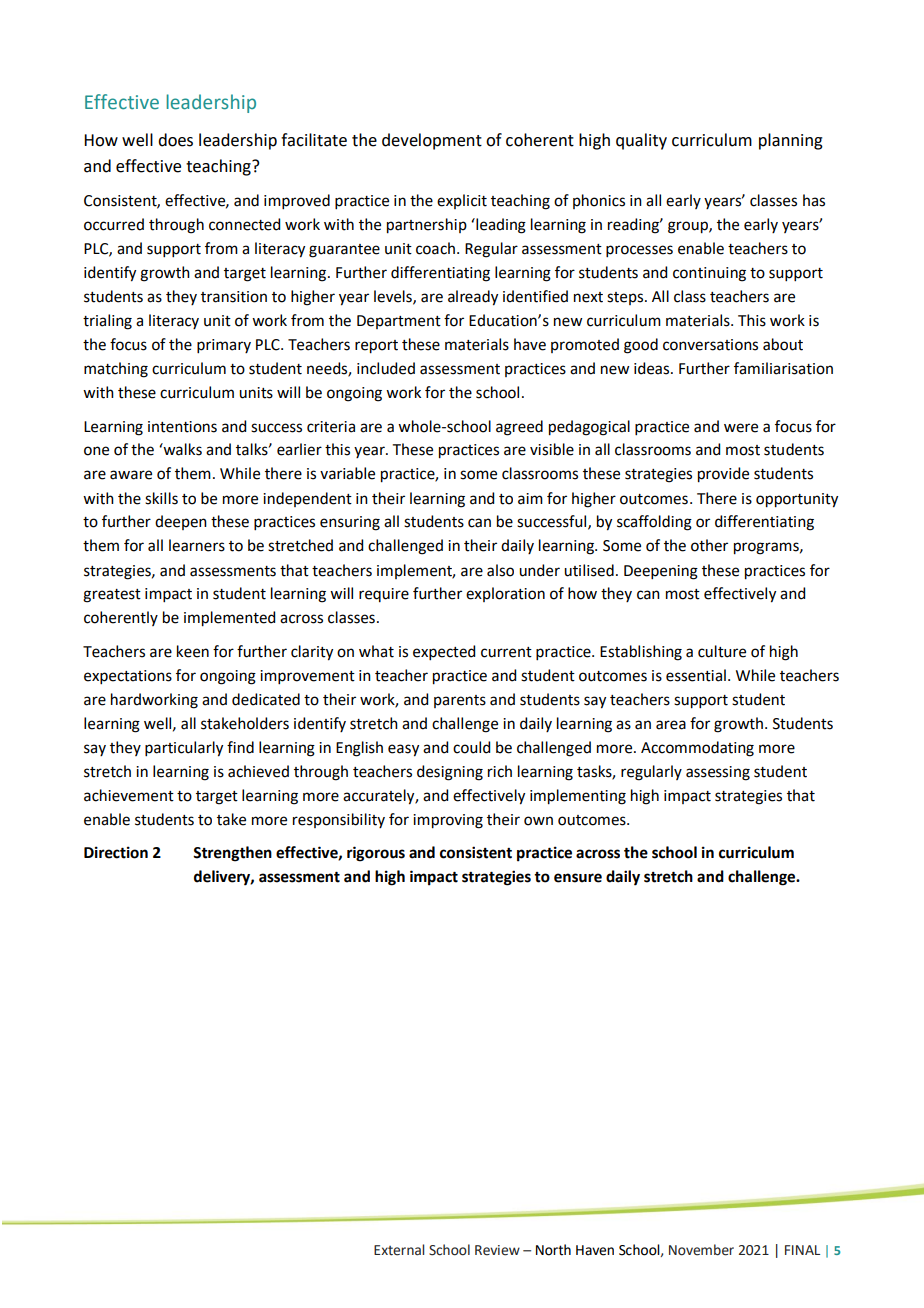 The height and width of the page is (1308, 924). Describe the element at coordinates (497, 1250) in the page. I see `Review` at that location.
